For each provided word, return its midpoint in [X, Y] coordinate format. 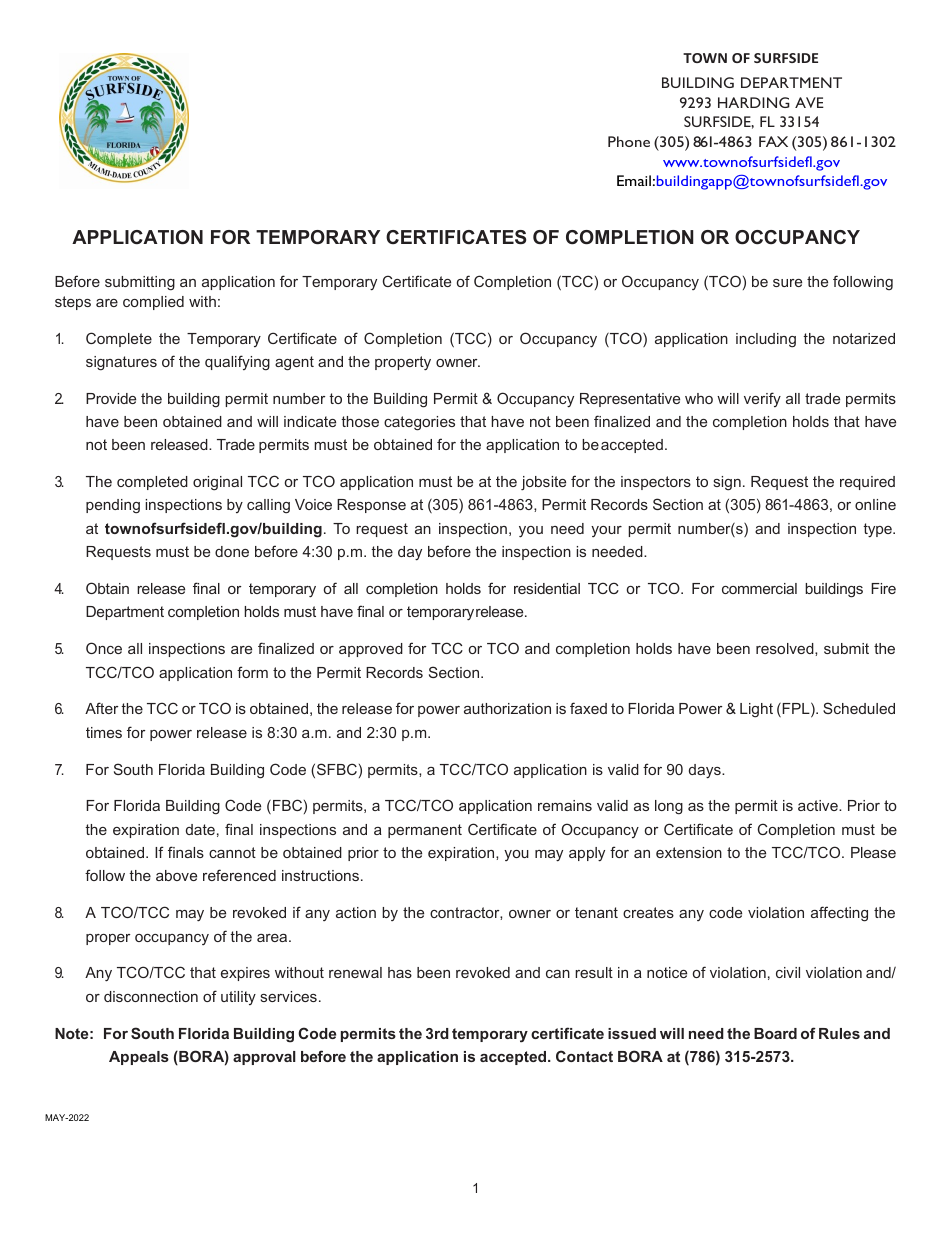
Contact [584, 1056]
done [232, 551]
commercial [759, 588]
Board [775, 1033]
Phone [629, 141]
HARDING [754, 102]
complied [153, 303]
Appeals [139, 1058]
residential [547, 588]
